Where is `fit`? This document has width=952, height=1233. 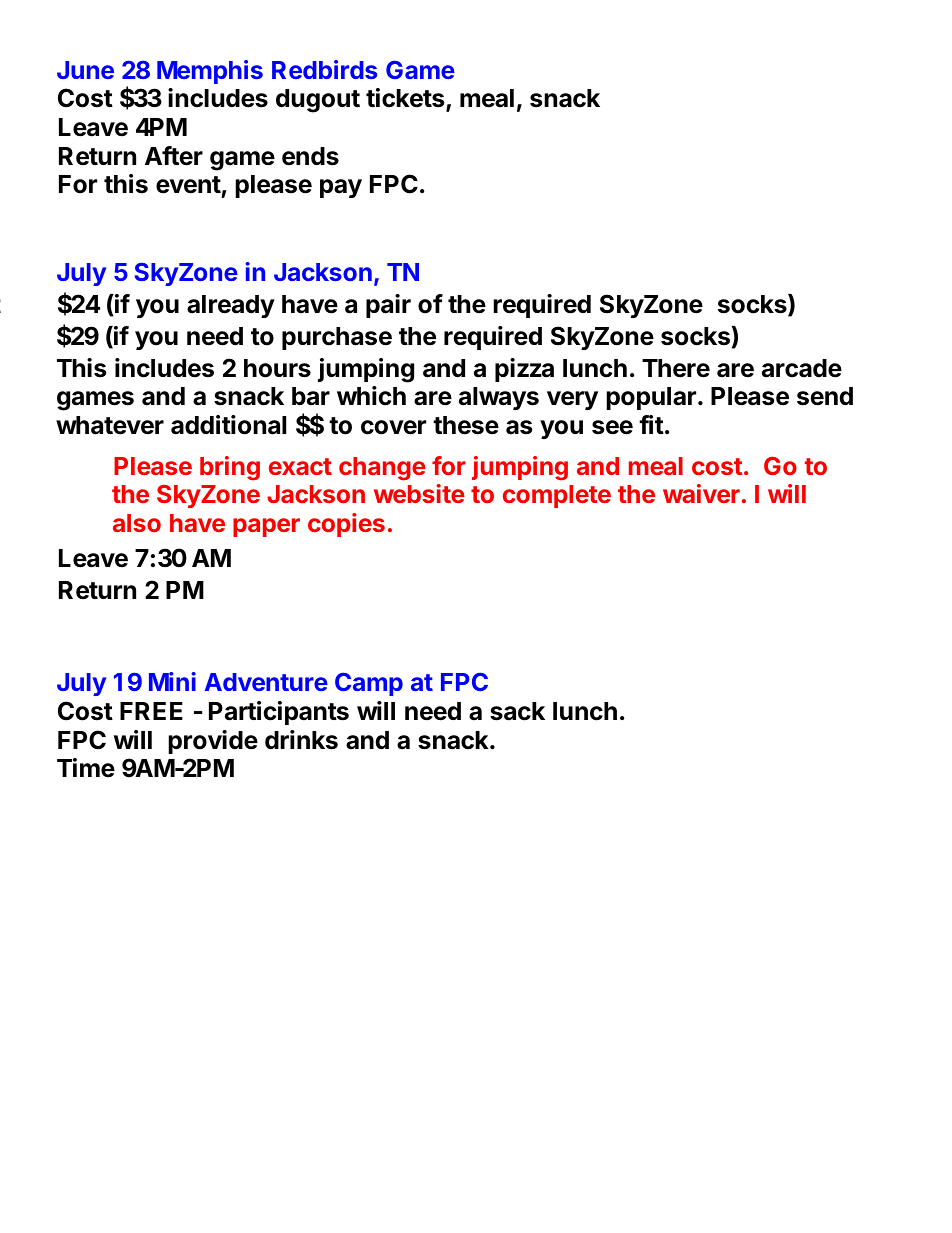 fit is located at coordinates (651, 424).
